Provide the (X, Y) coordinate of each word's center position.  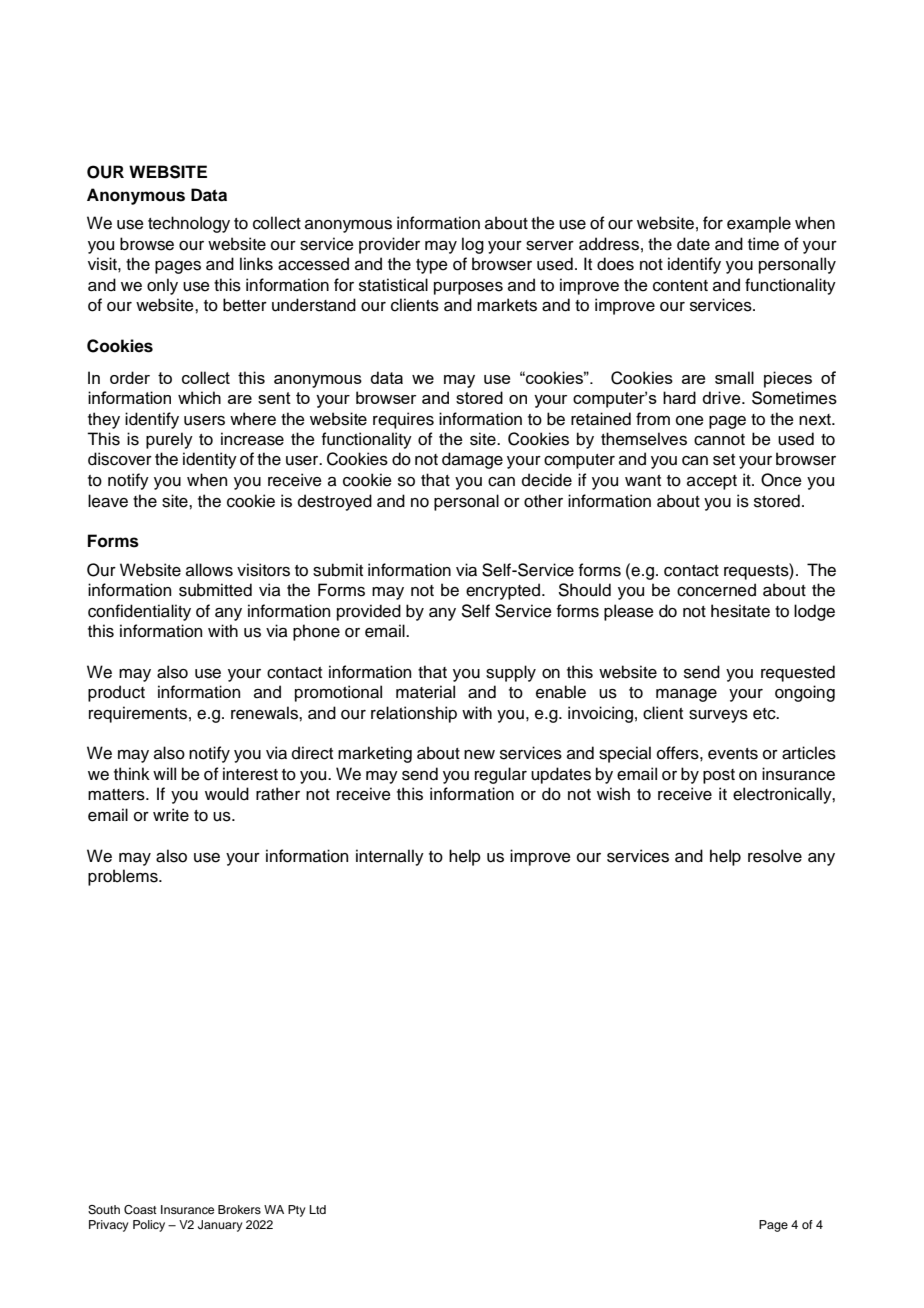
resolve (775, 856)
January (220, 1226)
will (164, 773)
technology (189, 224)
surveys (718, 716)
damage (472, 460)
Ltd (318, 1209)
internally (390, 857)
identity (210, 460)
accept (712, 482)
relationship (414, 714)
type (432, 266)
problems (124, 877)
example (759, 224)
